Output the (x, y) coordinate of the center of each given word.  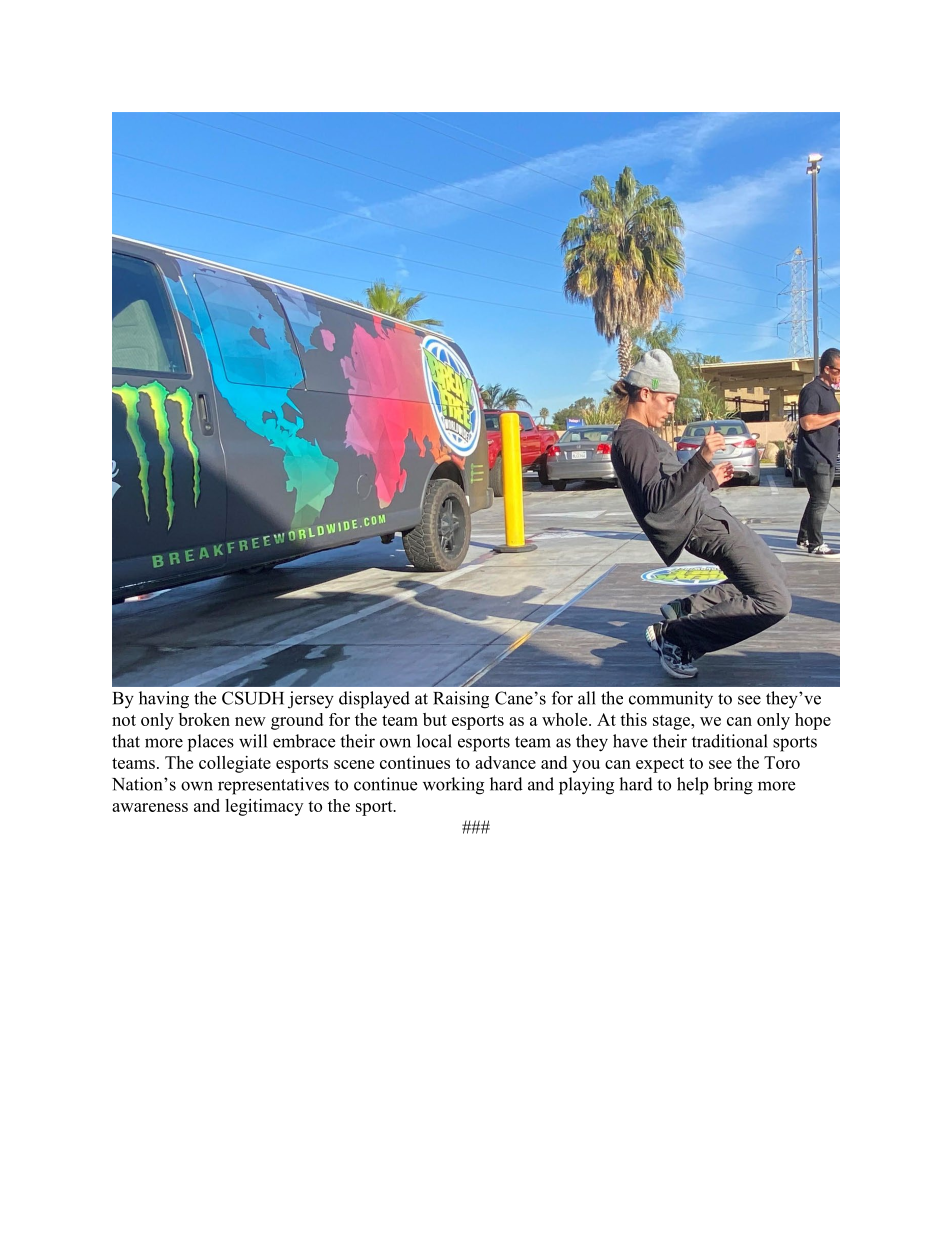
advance (505, 762)
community (671, 700)
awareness (150, 807)
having (164, 700)
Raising (461, 700)
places (211, 743)
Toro (782, 762)
